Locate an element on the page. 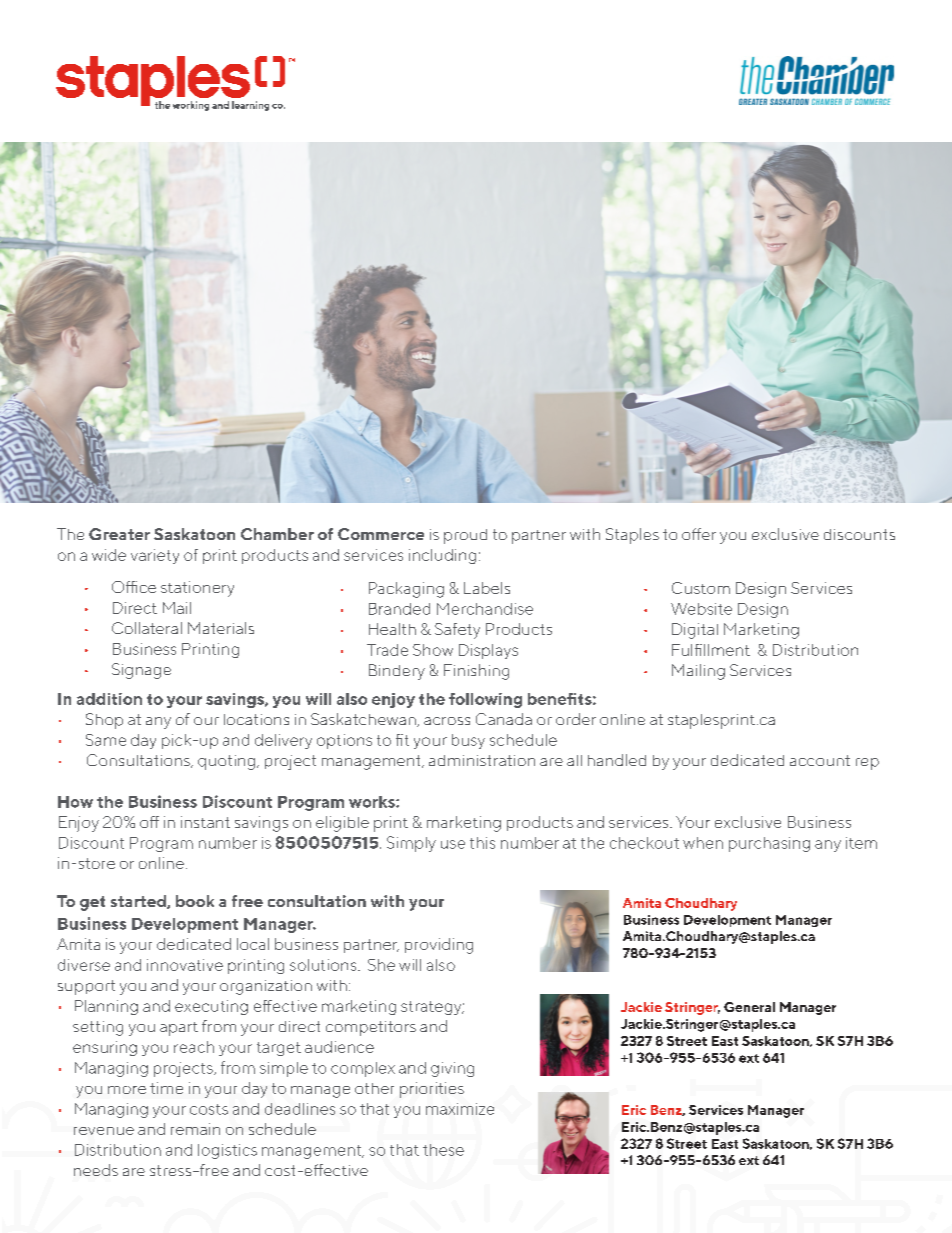 The width and height of the page is (952, 1233). logistics is located at coordinates (227, 1151).
